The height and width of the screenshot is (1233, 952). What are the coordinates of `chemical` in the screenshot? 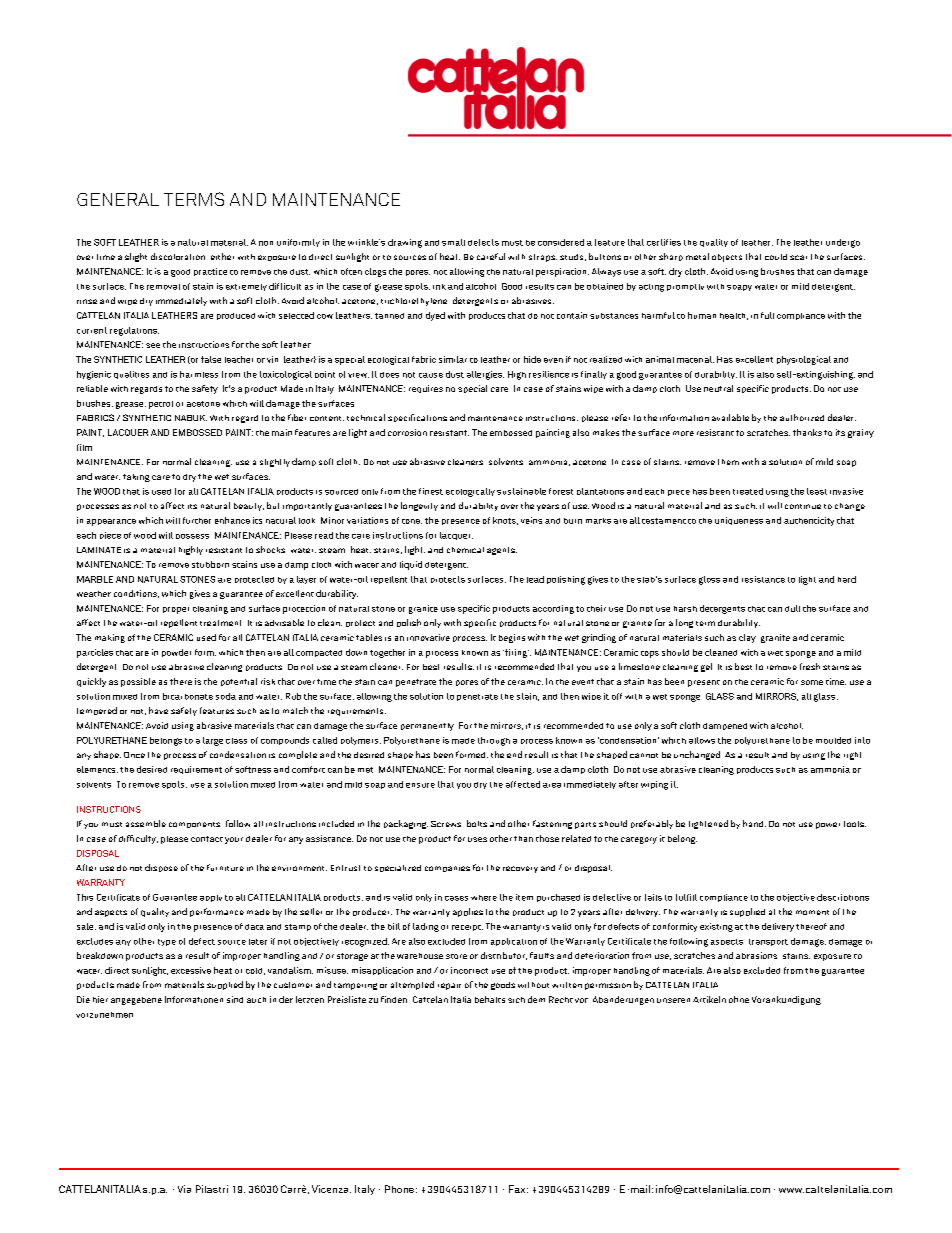 It's located at (465, 550).
